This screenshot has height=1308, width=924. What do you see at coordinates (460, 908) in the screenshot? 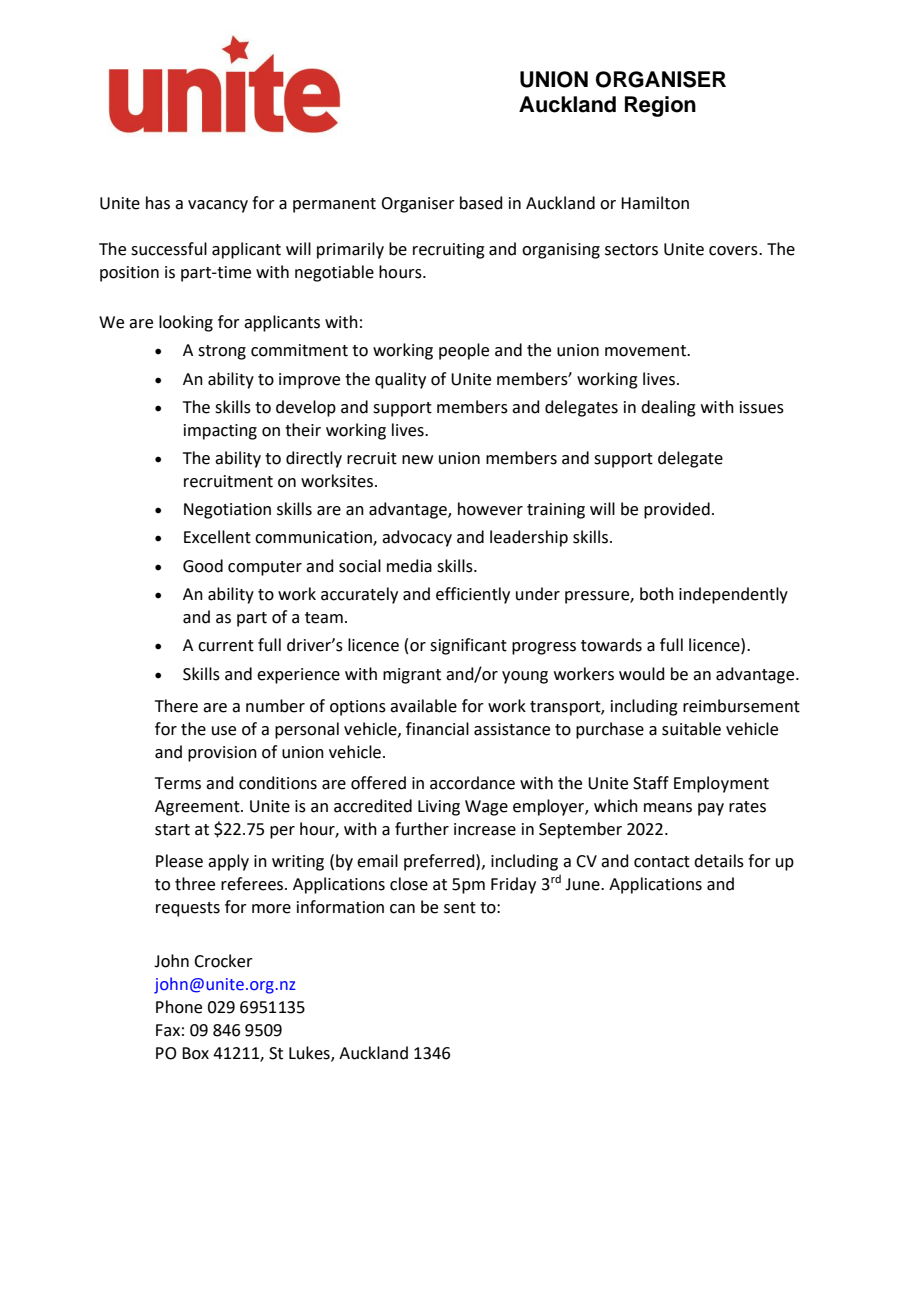
I see `sent` at bounding box center [460, 908].
